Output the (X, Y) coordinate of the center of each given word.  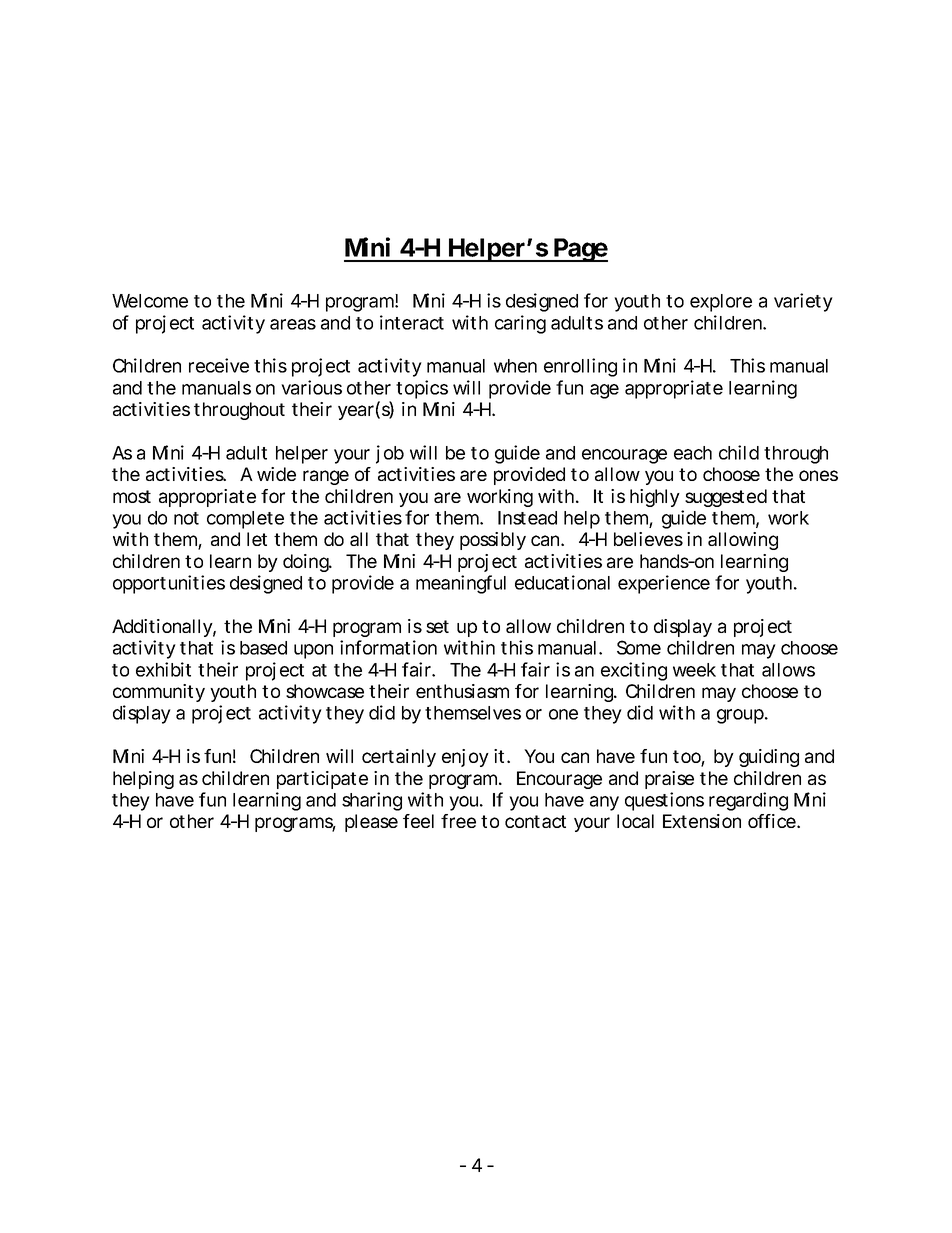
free (458, 821)
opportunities (169, 584)
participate (322, 780)
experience (664, 584)
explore (721, 303)
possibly (493, 541)
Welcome (150, 301)
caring (520, 324)
